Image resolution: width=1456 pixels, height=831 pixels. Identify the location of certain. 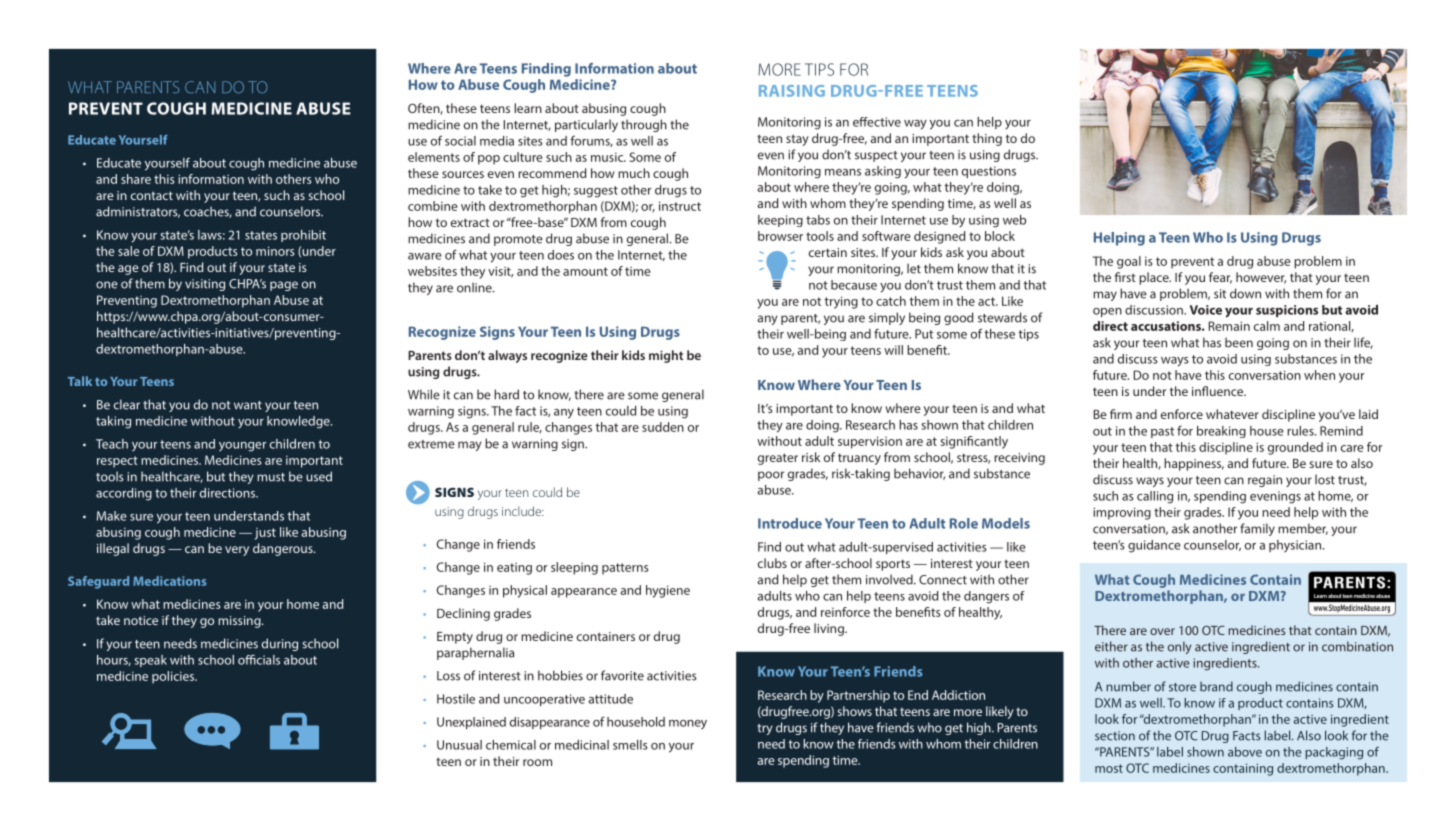
(828, 252).
